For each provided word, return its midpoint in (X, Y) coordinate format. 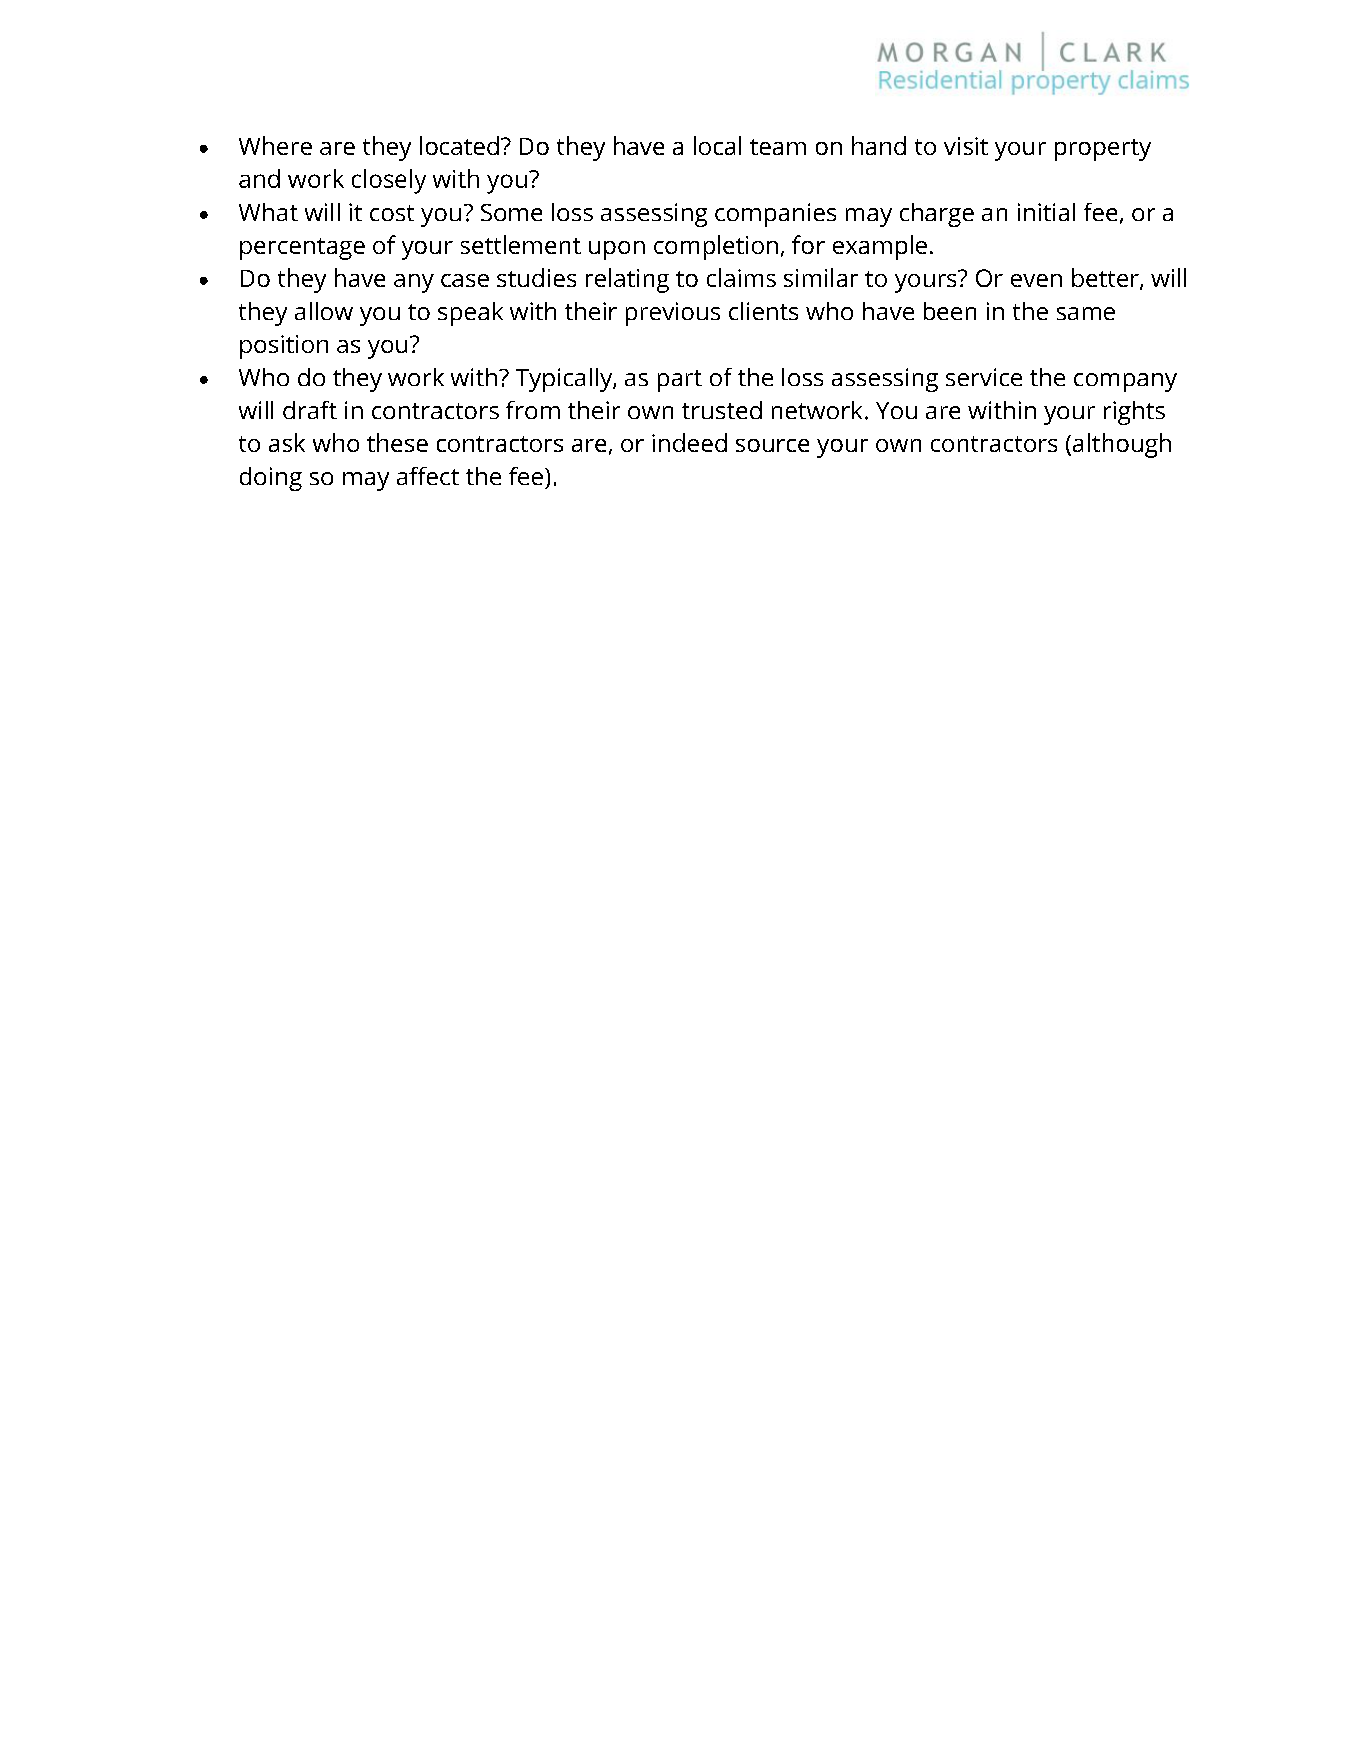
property (1103, 150)
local (717, 145)
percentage (302, 249)
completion (716, 247)
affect (428, 476)
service (984, 377)
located (459, 145)
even (1036, 280)
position (284, 347)
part (680, 381)
